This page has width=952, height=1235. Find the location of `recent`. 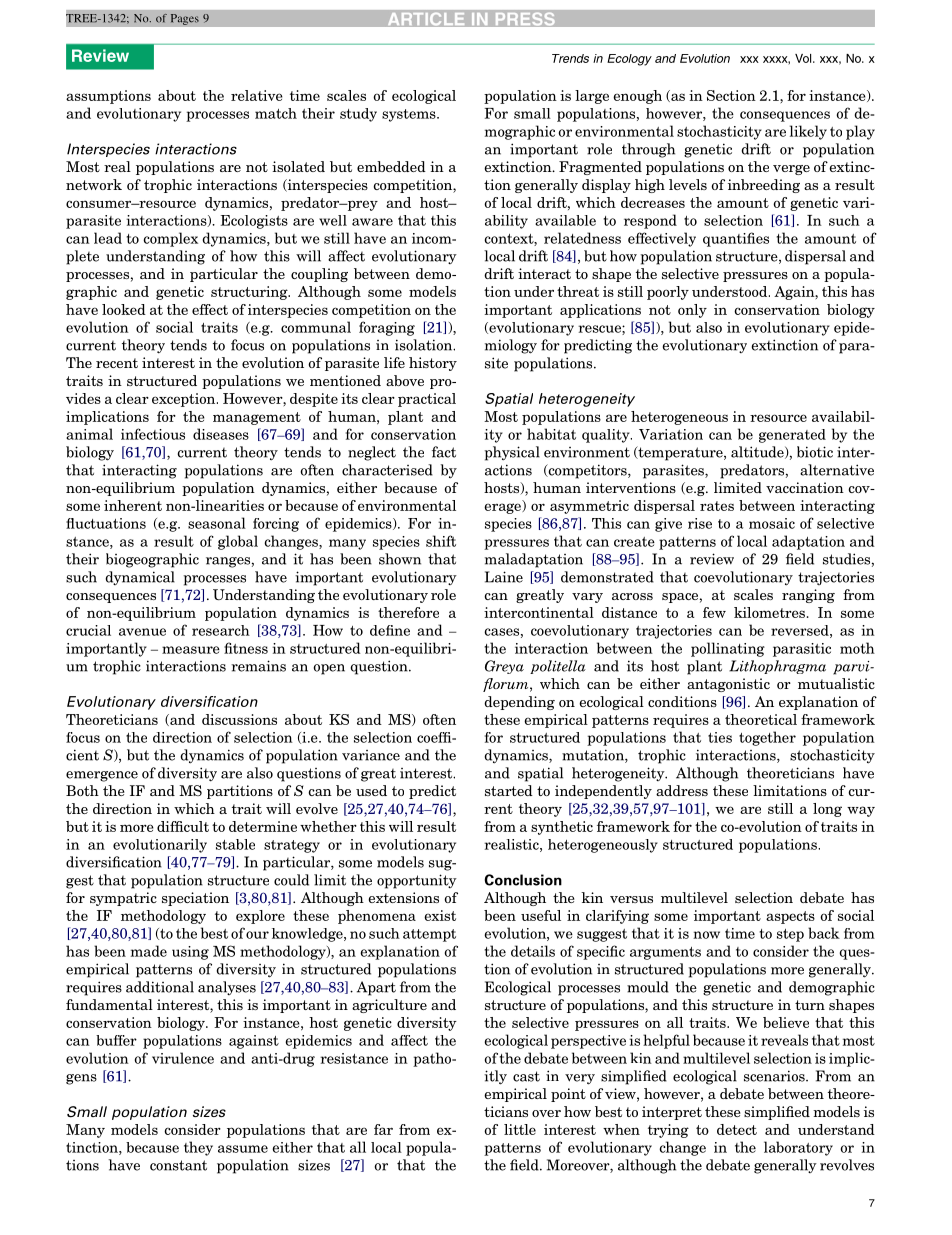

recent is located at coordinates (117, 363).
